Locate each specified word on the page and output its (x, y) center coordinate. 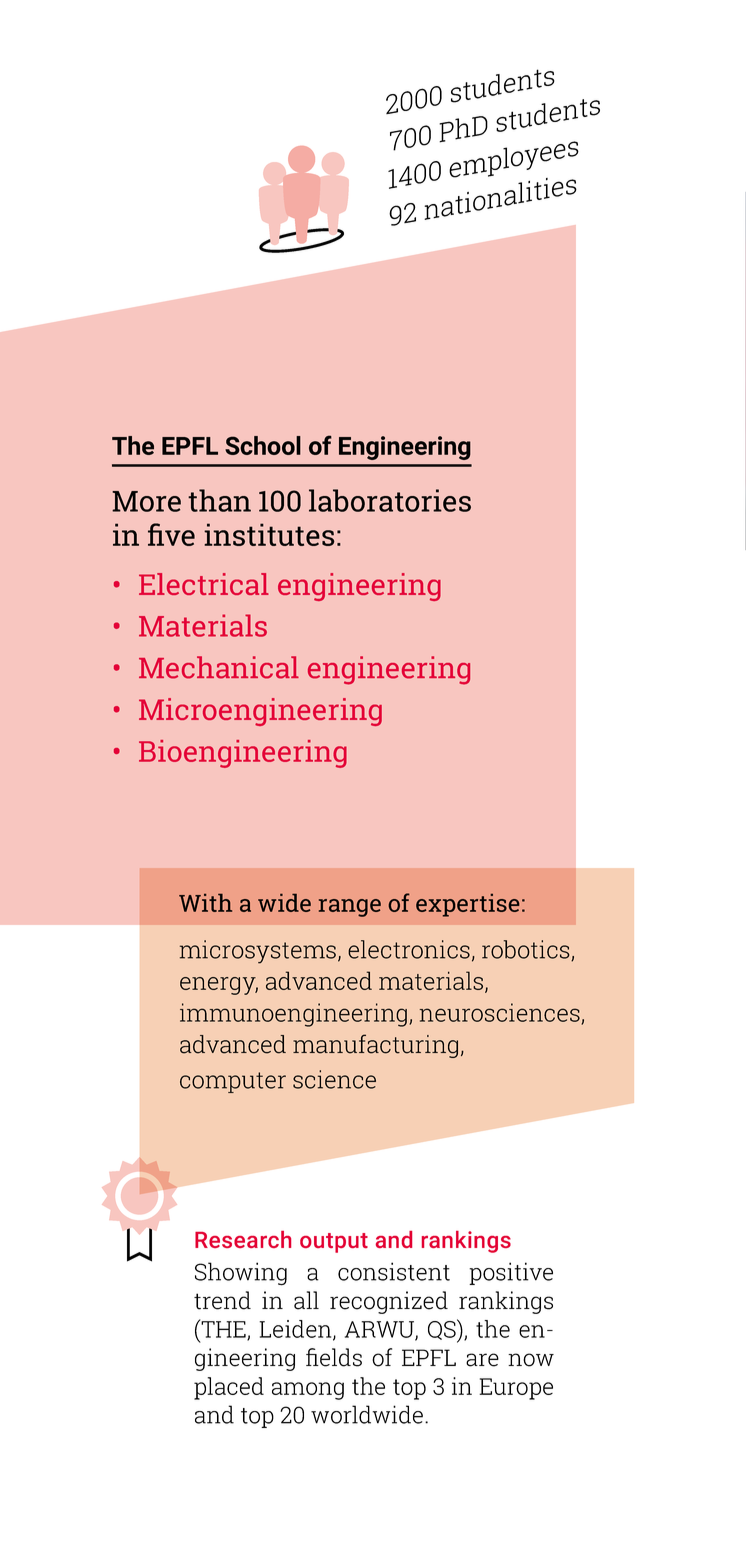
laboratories (390, 500)
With (205, 903)
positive (511, 1273)
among (308, 1391)
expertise (467, 905)
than (219, 500)
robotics (527, 950)
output (334, 1243)
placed (229, 1388)
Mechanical (219, 667)
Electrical (204, 584)
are (482, 1360)
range (350, 908)
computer (233, 1082)
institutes (269, 534)
